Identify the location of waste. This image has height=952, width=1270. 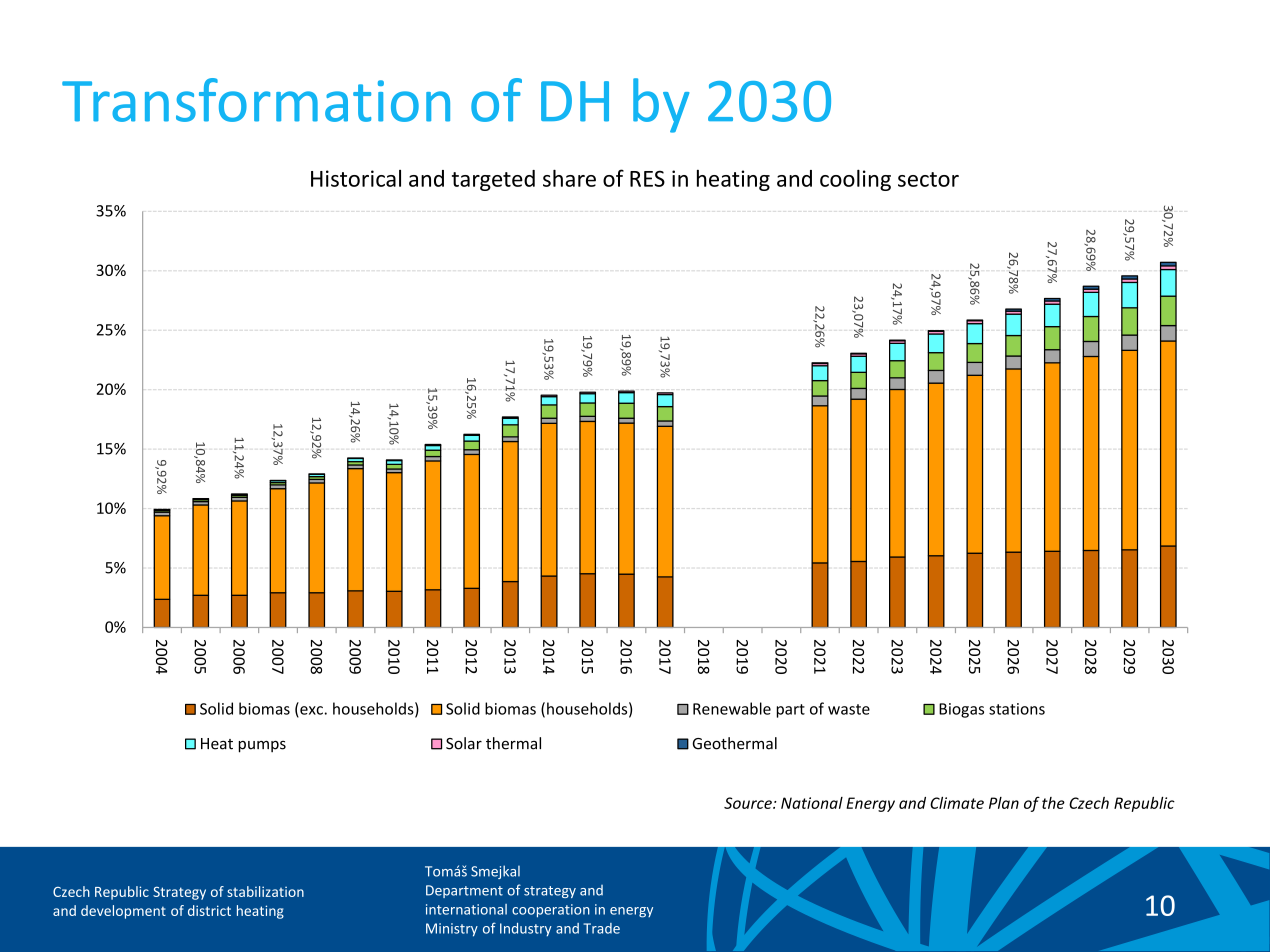
(849, 709).
